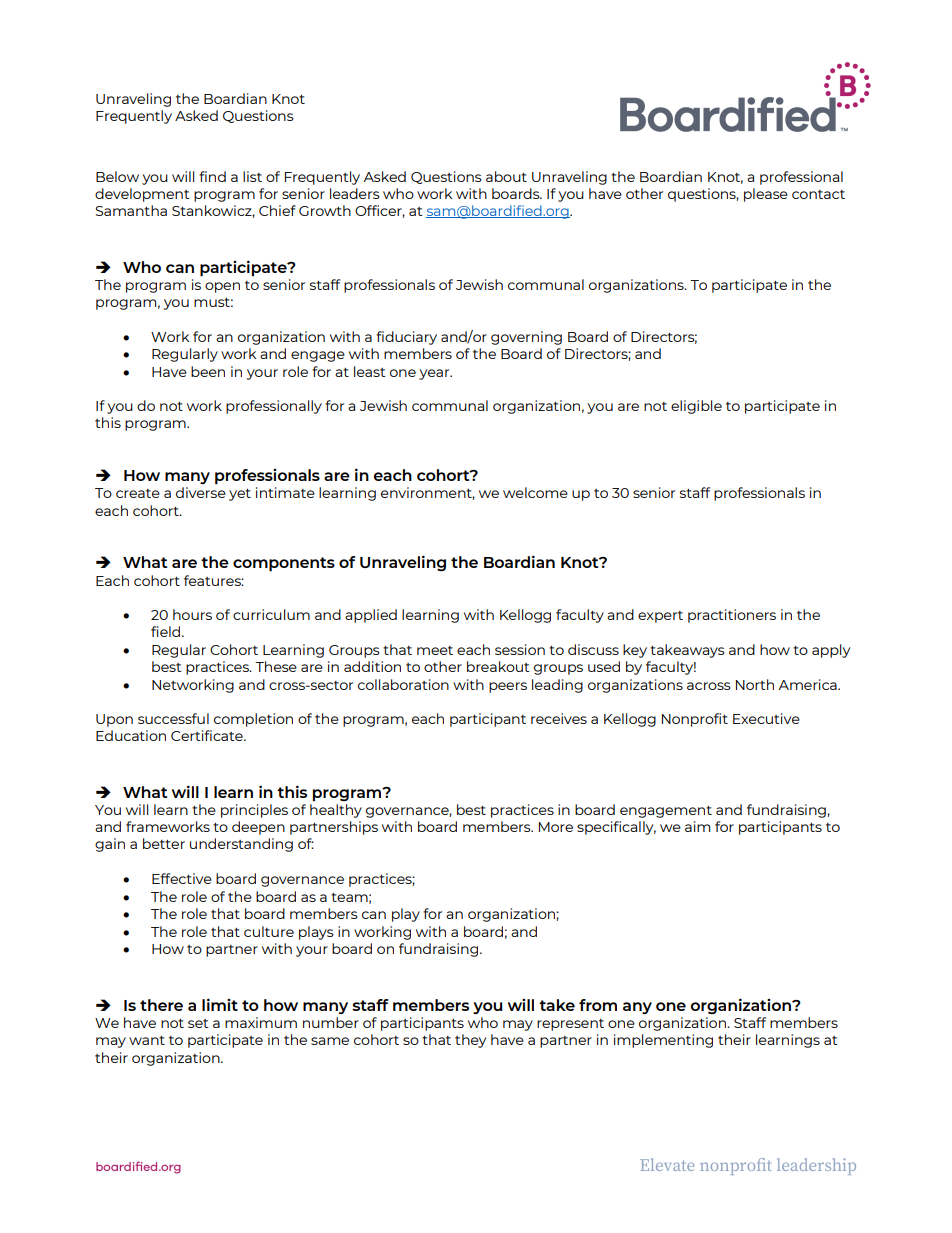  I want to click on about, so click(506, 176).
